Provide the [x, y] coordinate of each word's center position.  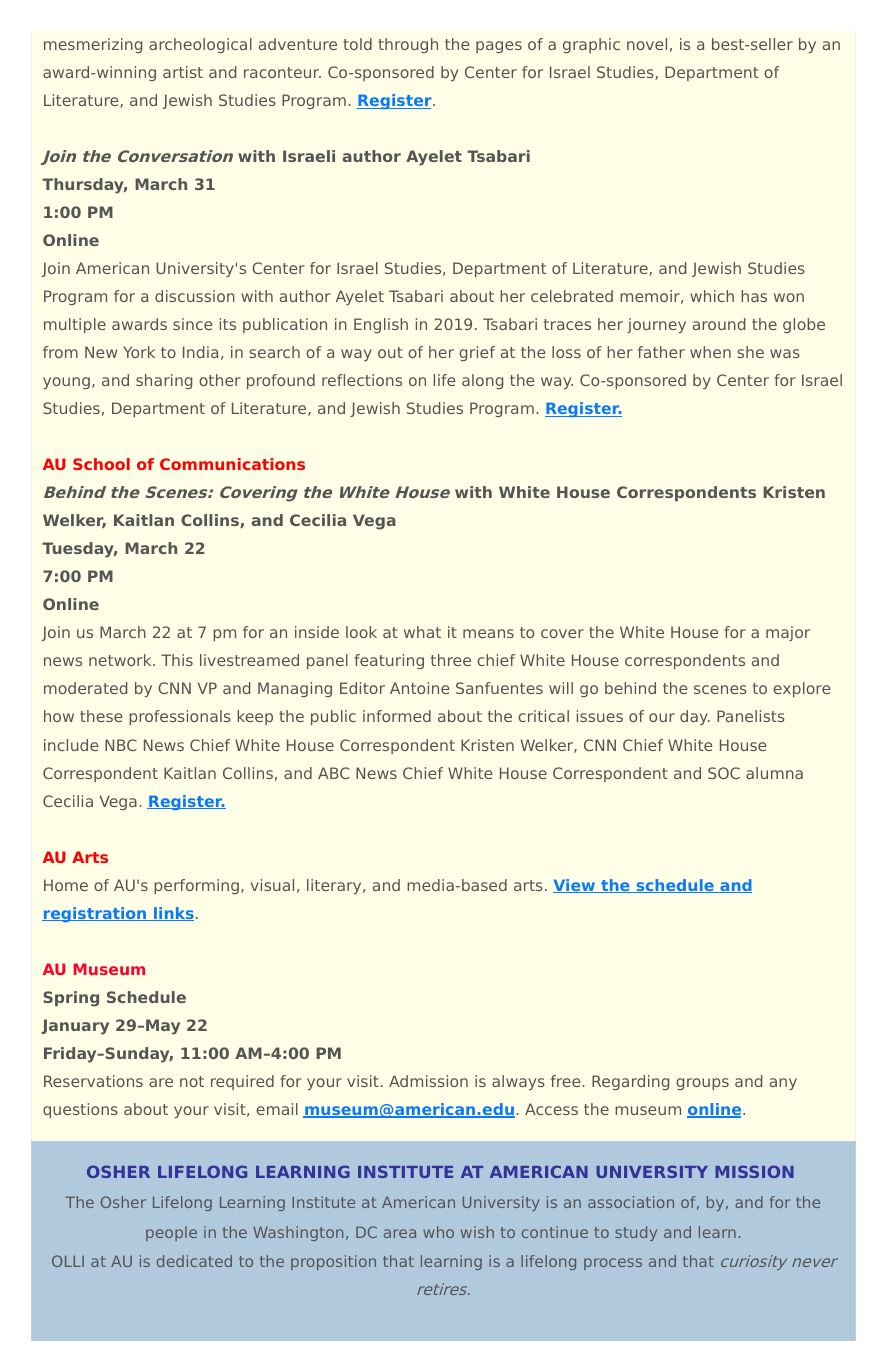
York [139, 352]
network [121, 660]
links [173, 914]
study [636, 1233]
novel [647, 44]
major [788, 633]
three [451, 660]
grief [477, 353]
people [171, 1233]
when [710, 352]
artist [183, 72]
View [575, 886]
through [408, 45]
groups [702, 1084]
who [438, 1232]
